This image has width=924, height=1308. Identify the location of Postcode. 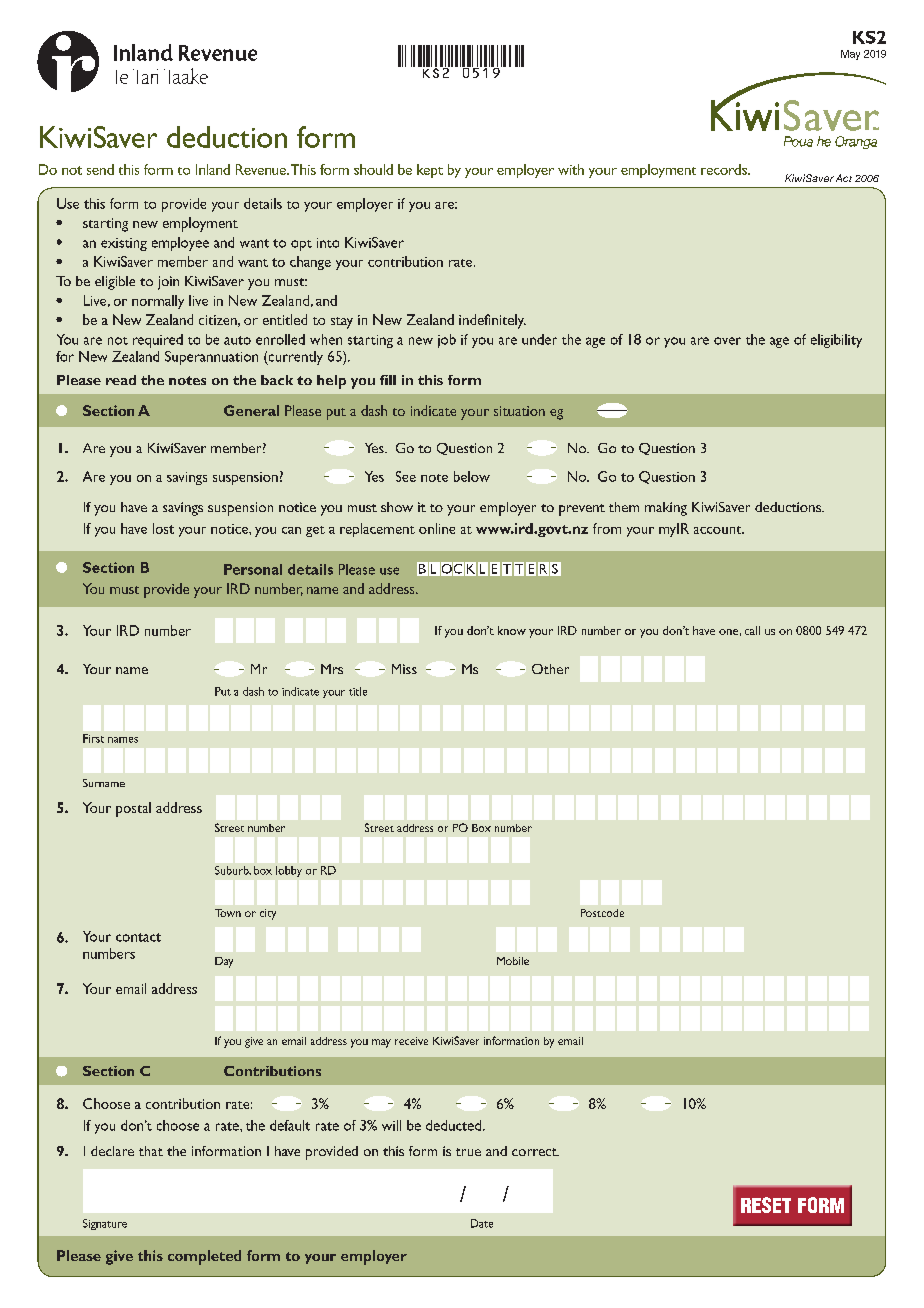
(602, 913).
